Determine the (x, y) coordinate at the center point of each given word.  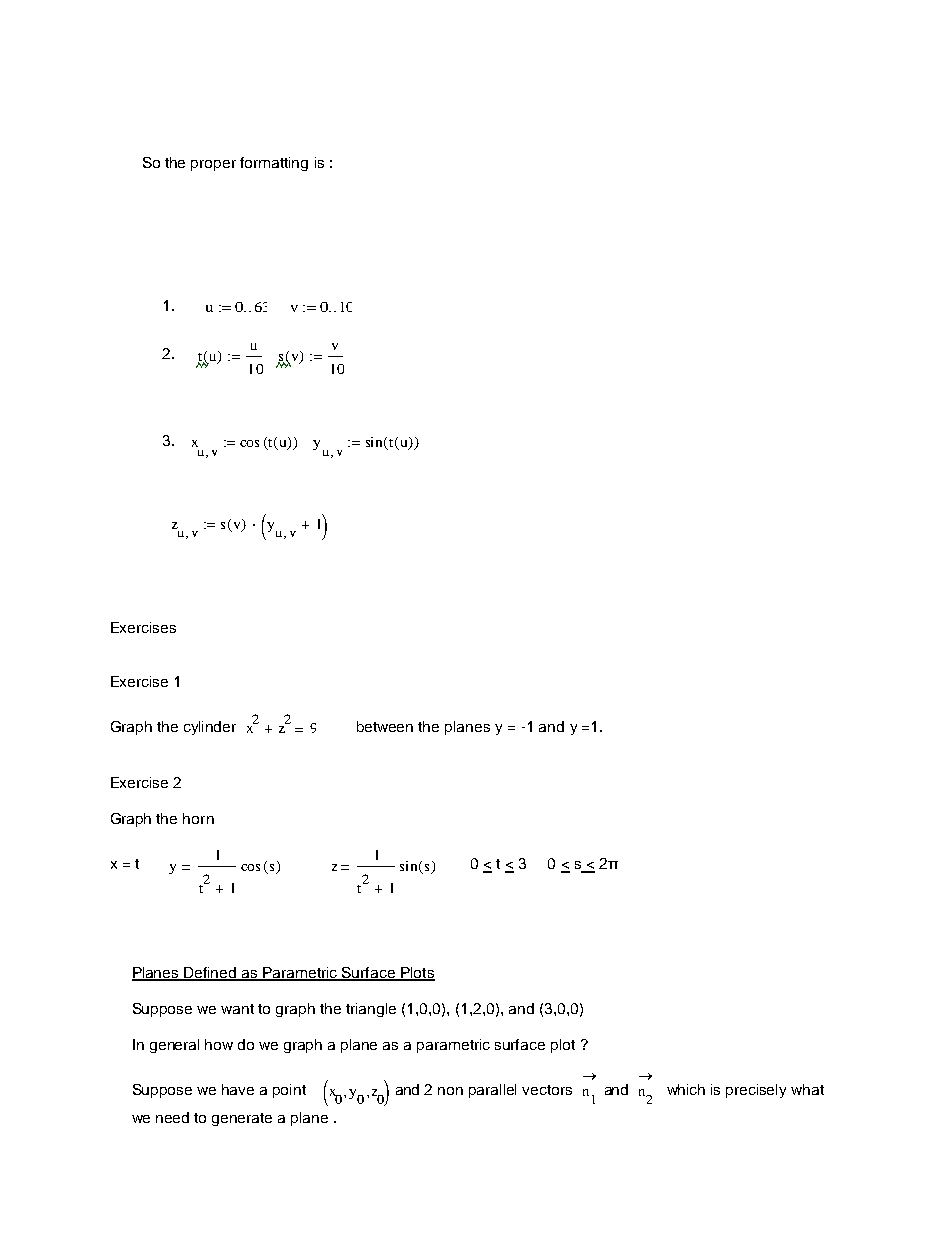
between (385, 726)
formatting (274, 164)
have (238, 1089)
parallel (492, 1091)
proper (213, 165)
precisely (756, 1091)
